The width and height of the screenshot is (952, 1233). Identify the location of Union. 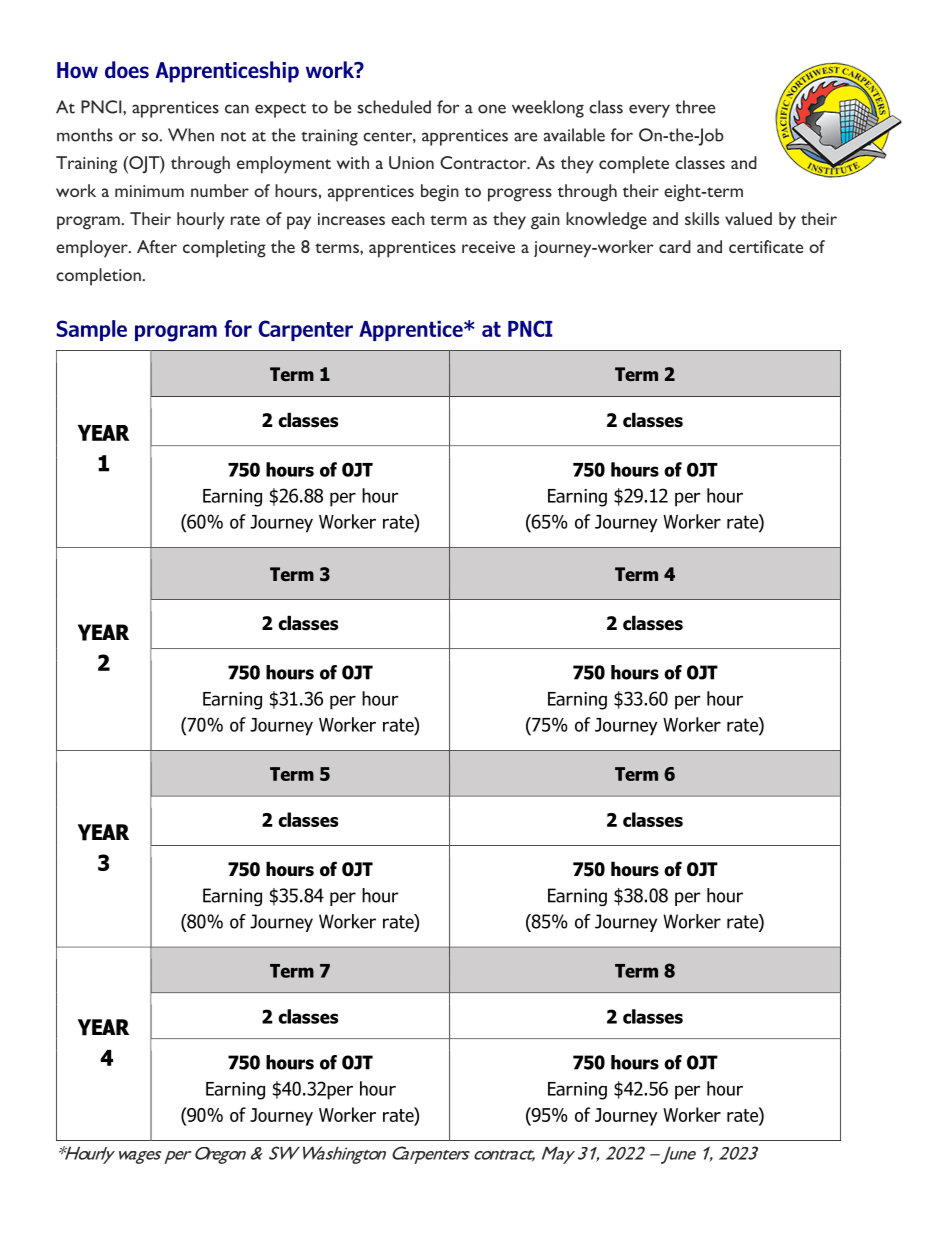
(411, 162).
